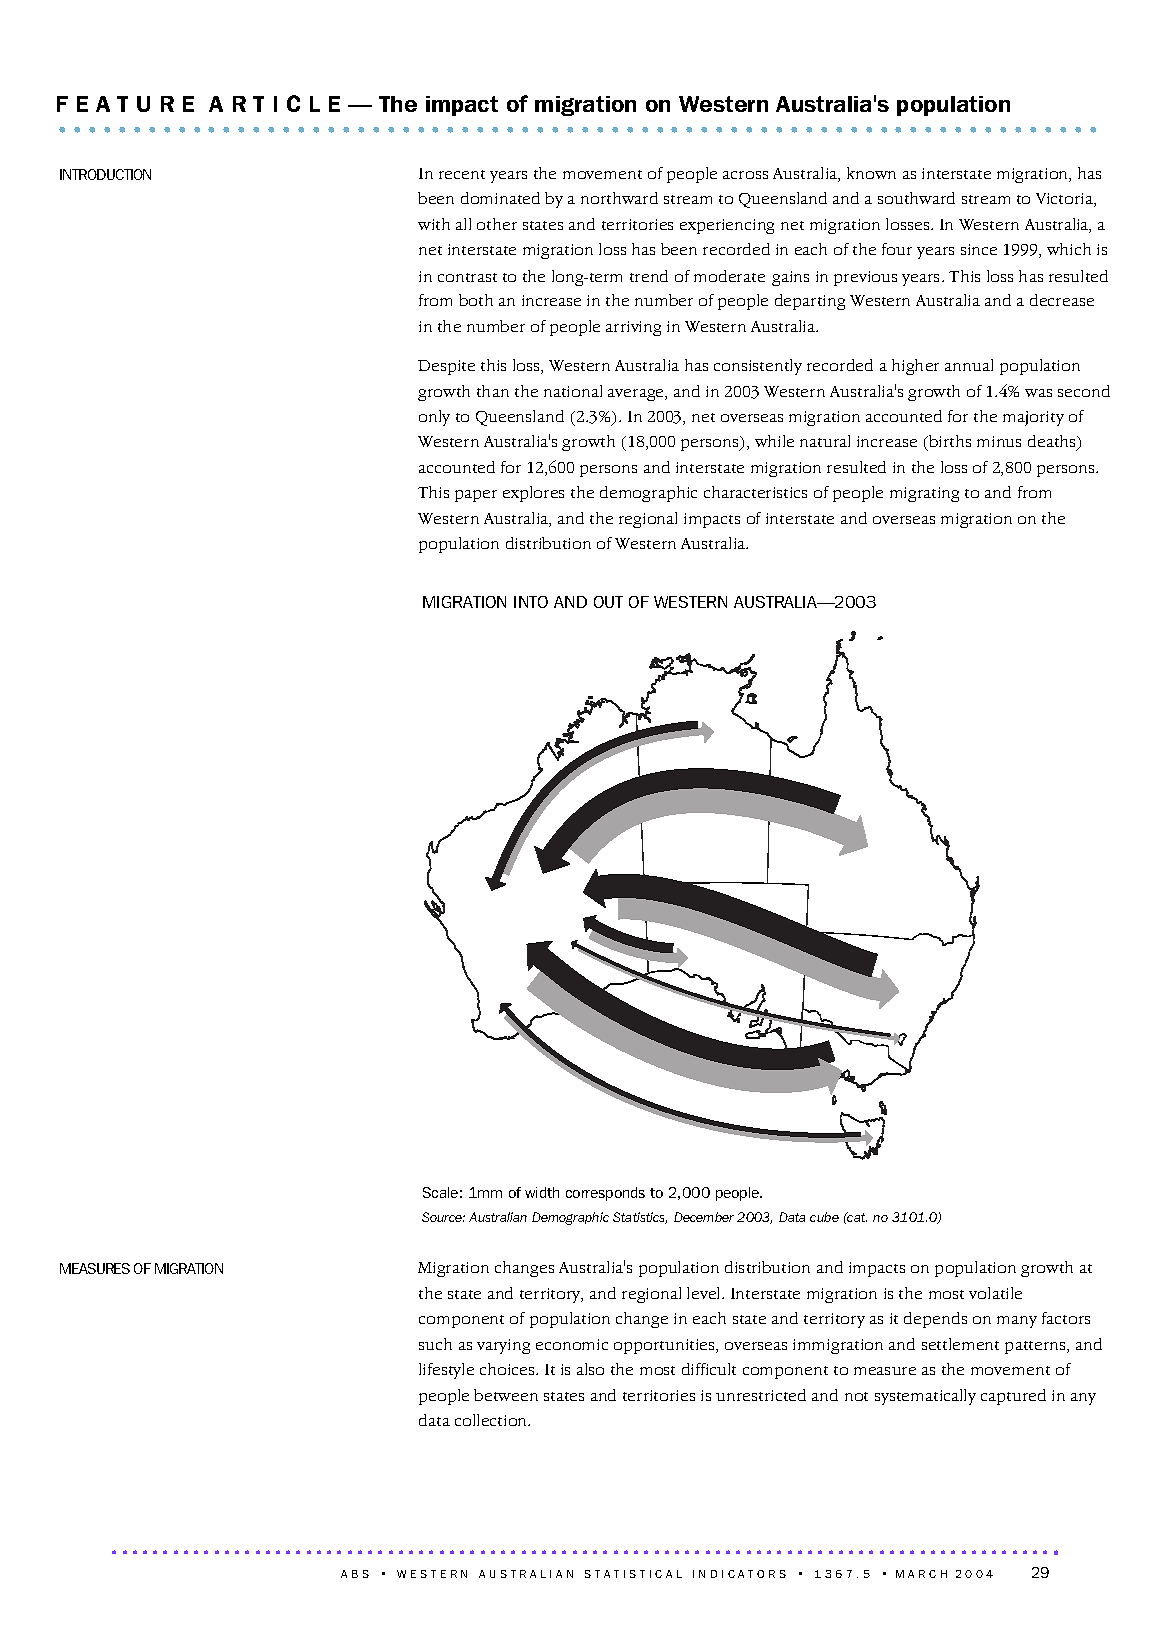 The width and height of the screenshot is (1166, 1650). Describe the element at coordinates (925, 1397) in the screenshot. I see `systematically` at that location.
